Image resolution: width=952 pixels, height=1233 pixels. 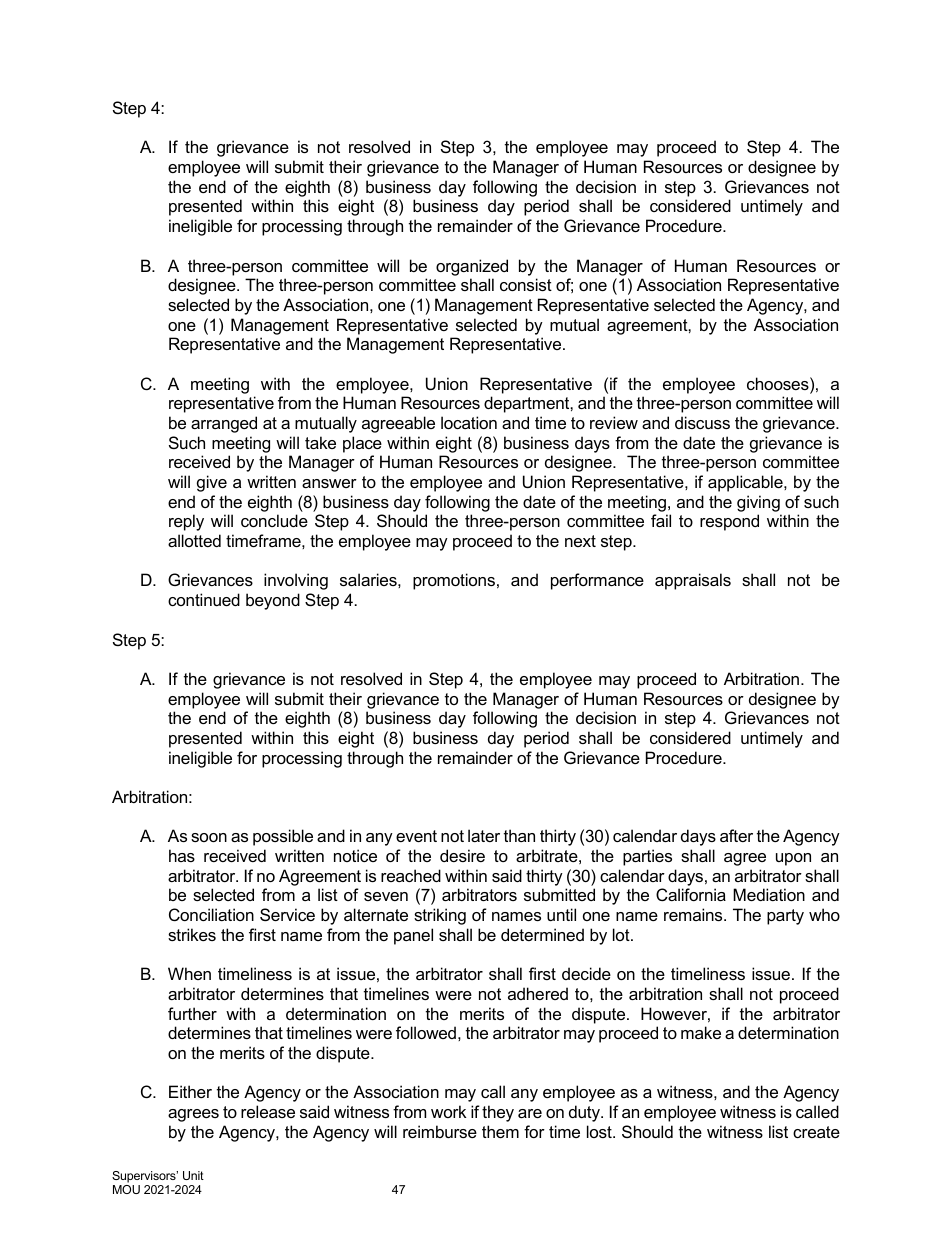 I want to click on arranged, so click(x=224, y=424).
